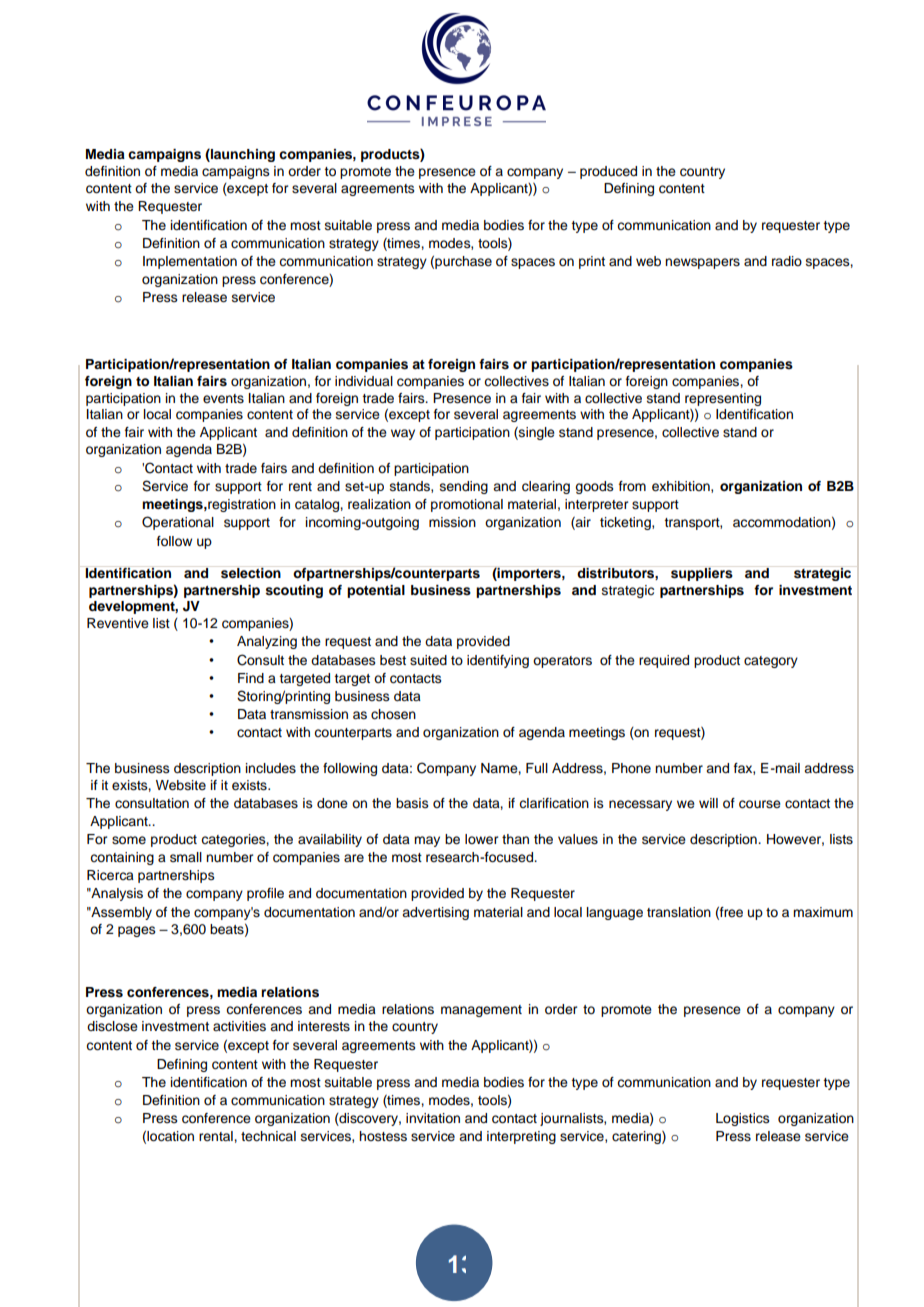  I want to click on suppliers, so click(702, 574).
